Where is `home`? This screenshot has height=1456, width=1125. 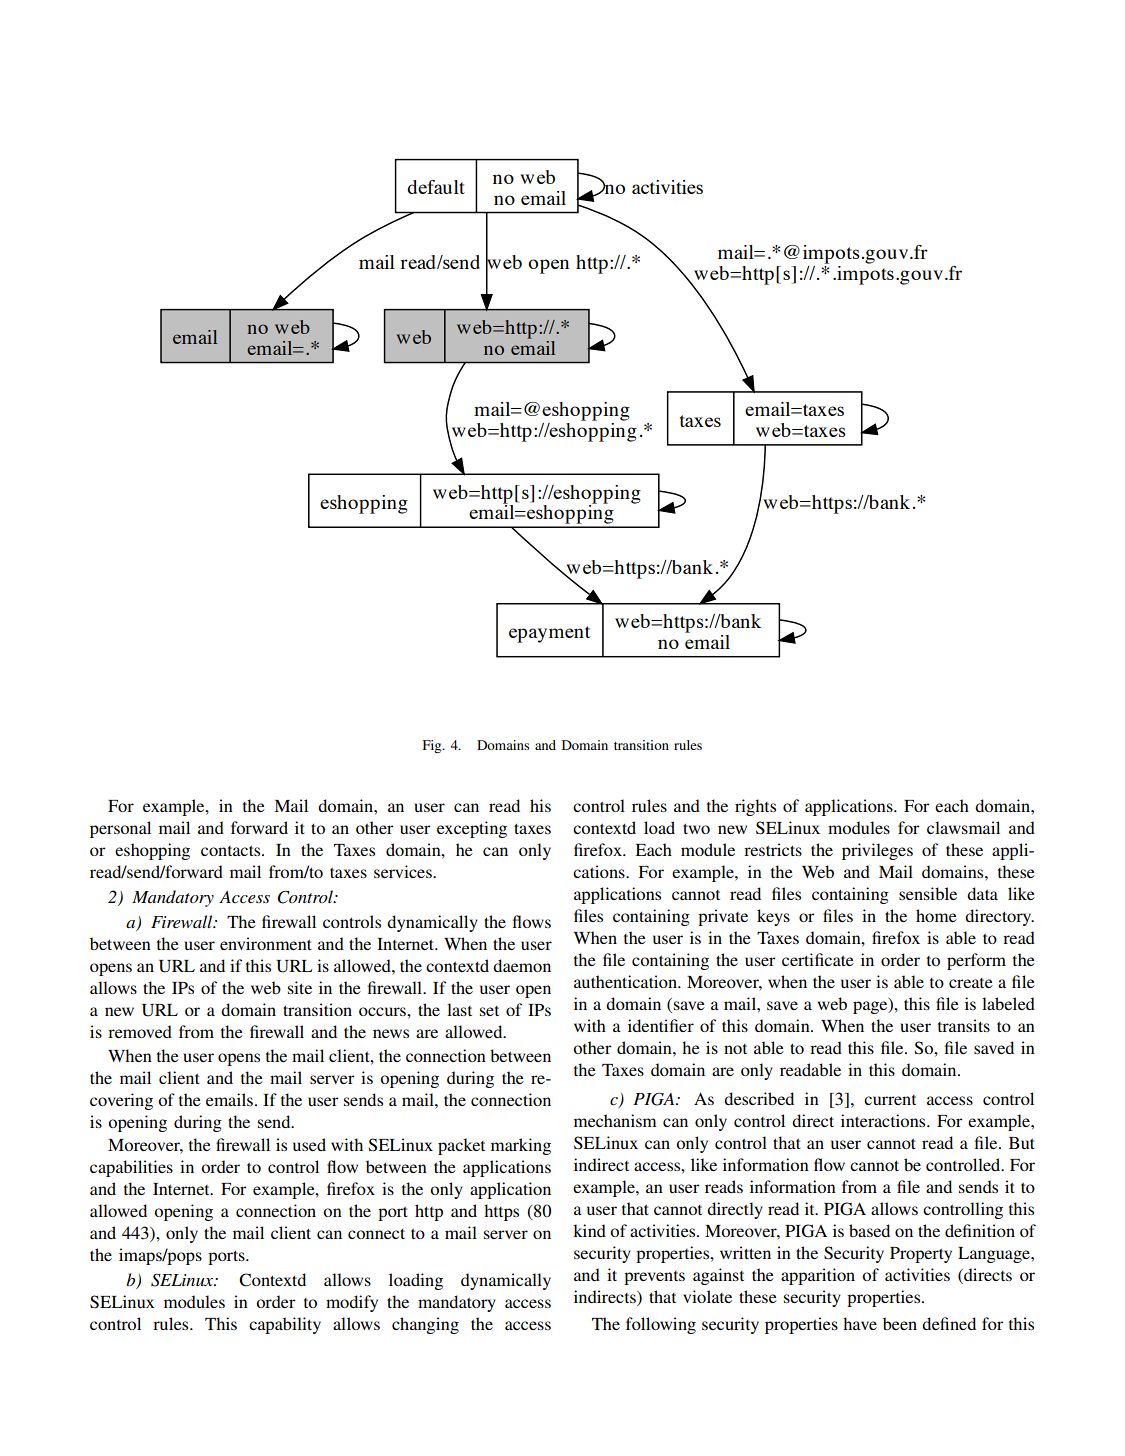
home is located at coordinates (936, 915).
